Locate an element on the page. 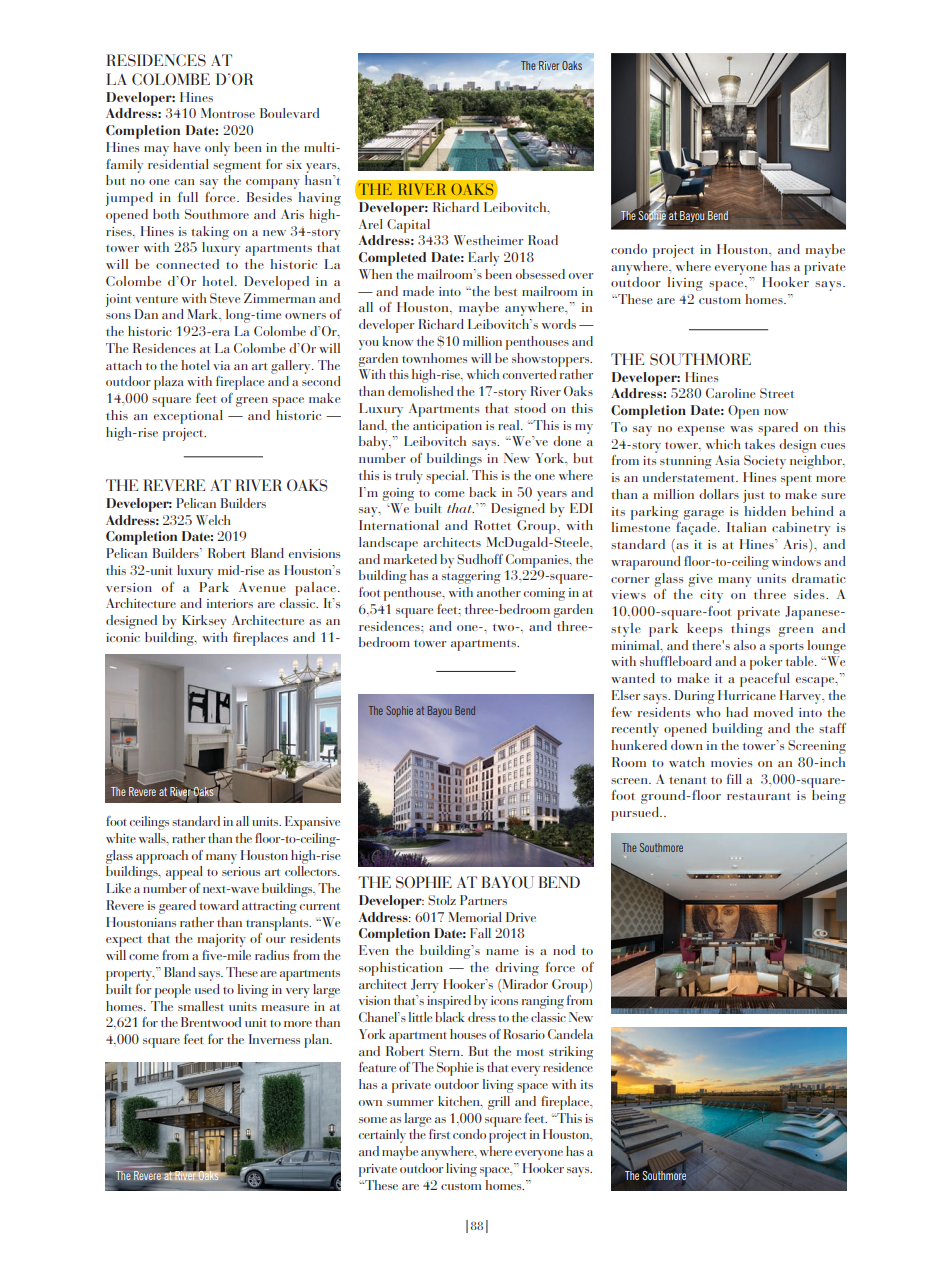  only is located at coordinates (217, 149).
